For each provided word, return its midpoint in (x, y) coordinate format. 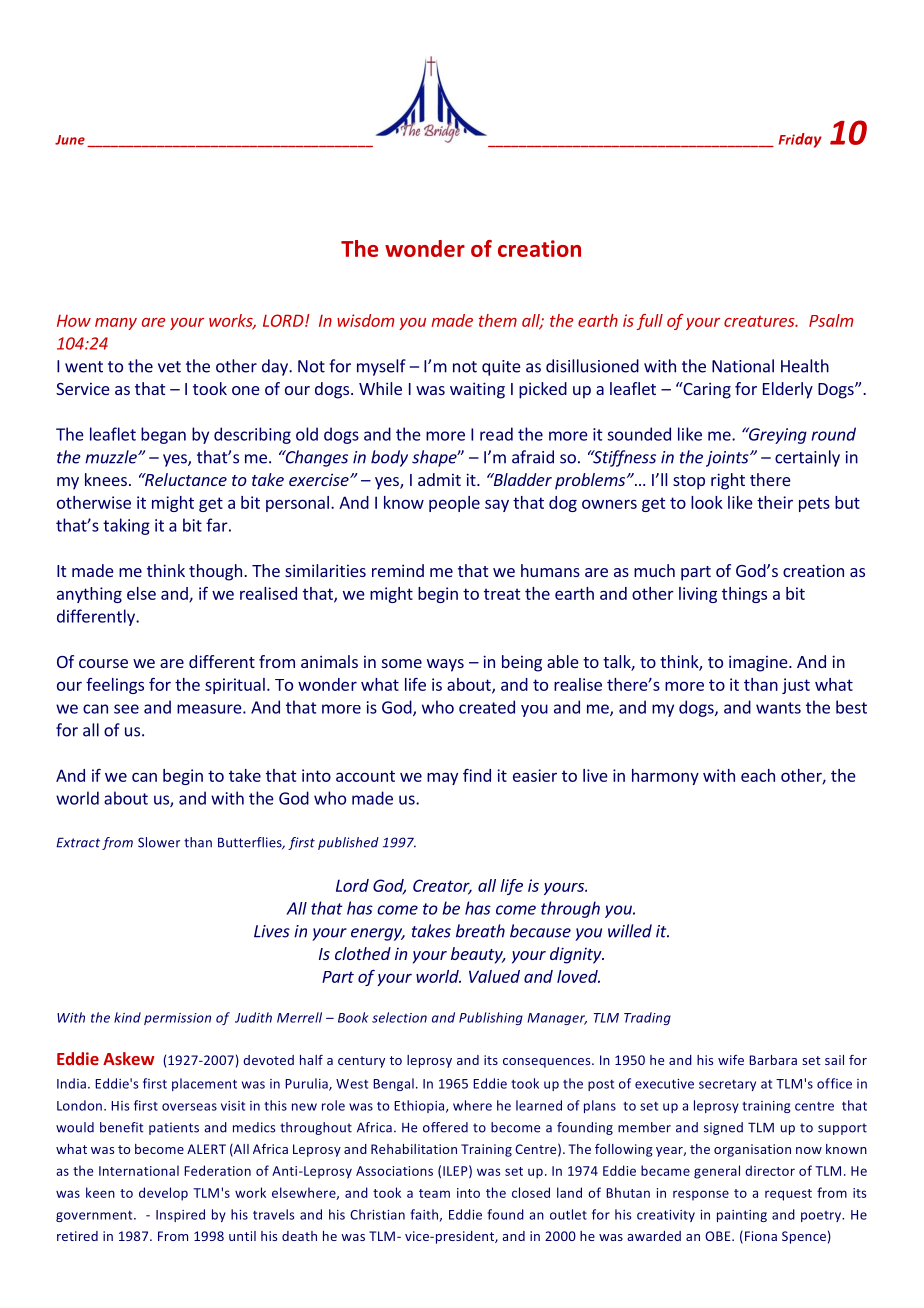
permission (177, 1019)
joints (728, 459)
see (126, 709)
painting (742, 1216)
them (498, 320)
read (496, 434)
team (434, 1193)
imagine (759, 663)
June (70, 140)
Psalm (831, 320)
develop (163, 1194)
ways (445, 665)
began (163, 435)
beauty (478, 955)
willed (630, 931)
